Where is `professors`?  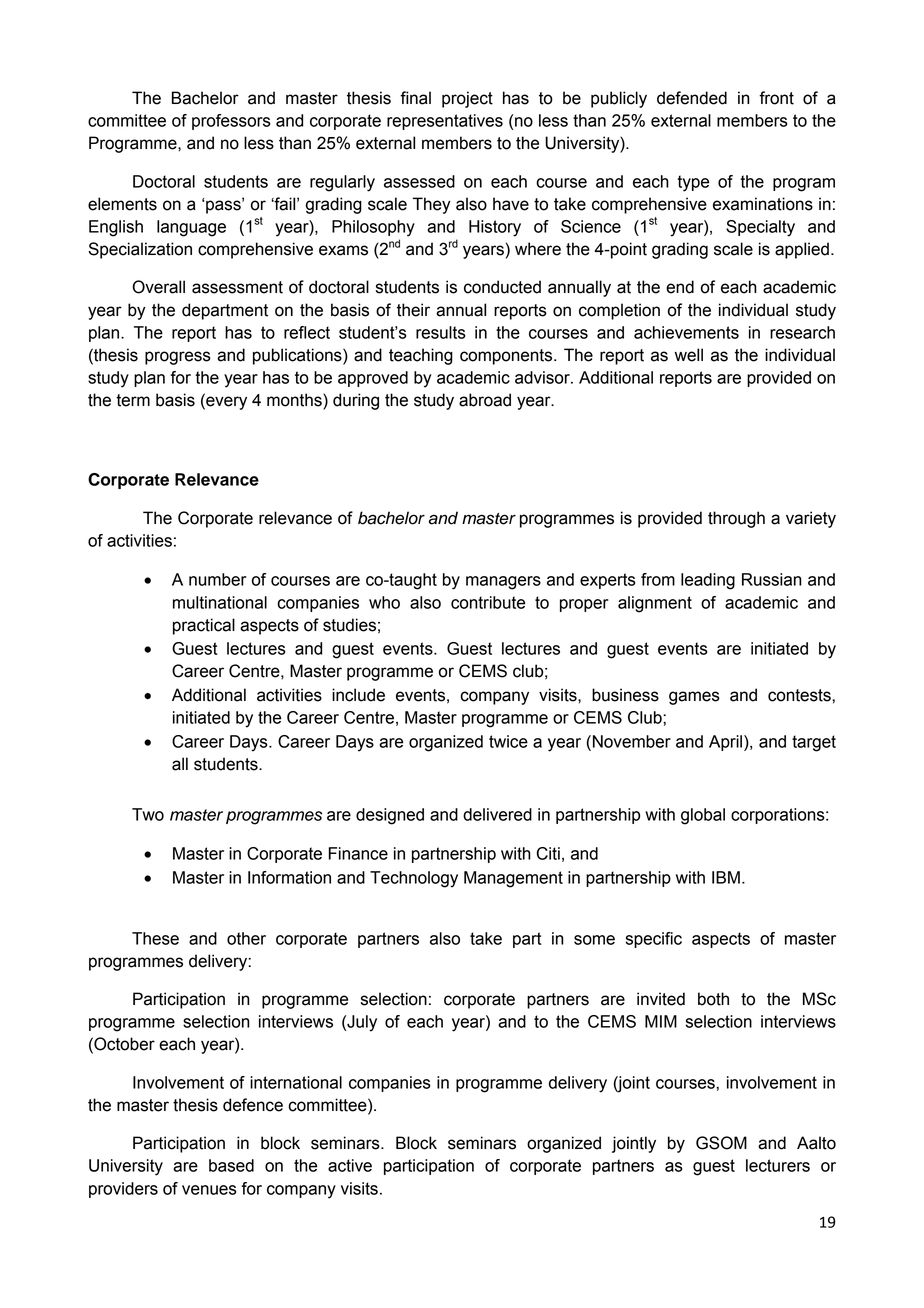
professors is located at coordinates (231, 122).
